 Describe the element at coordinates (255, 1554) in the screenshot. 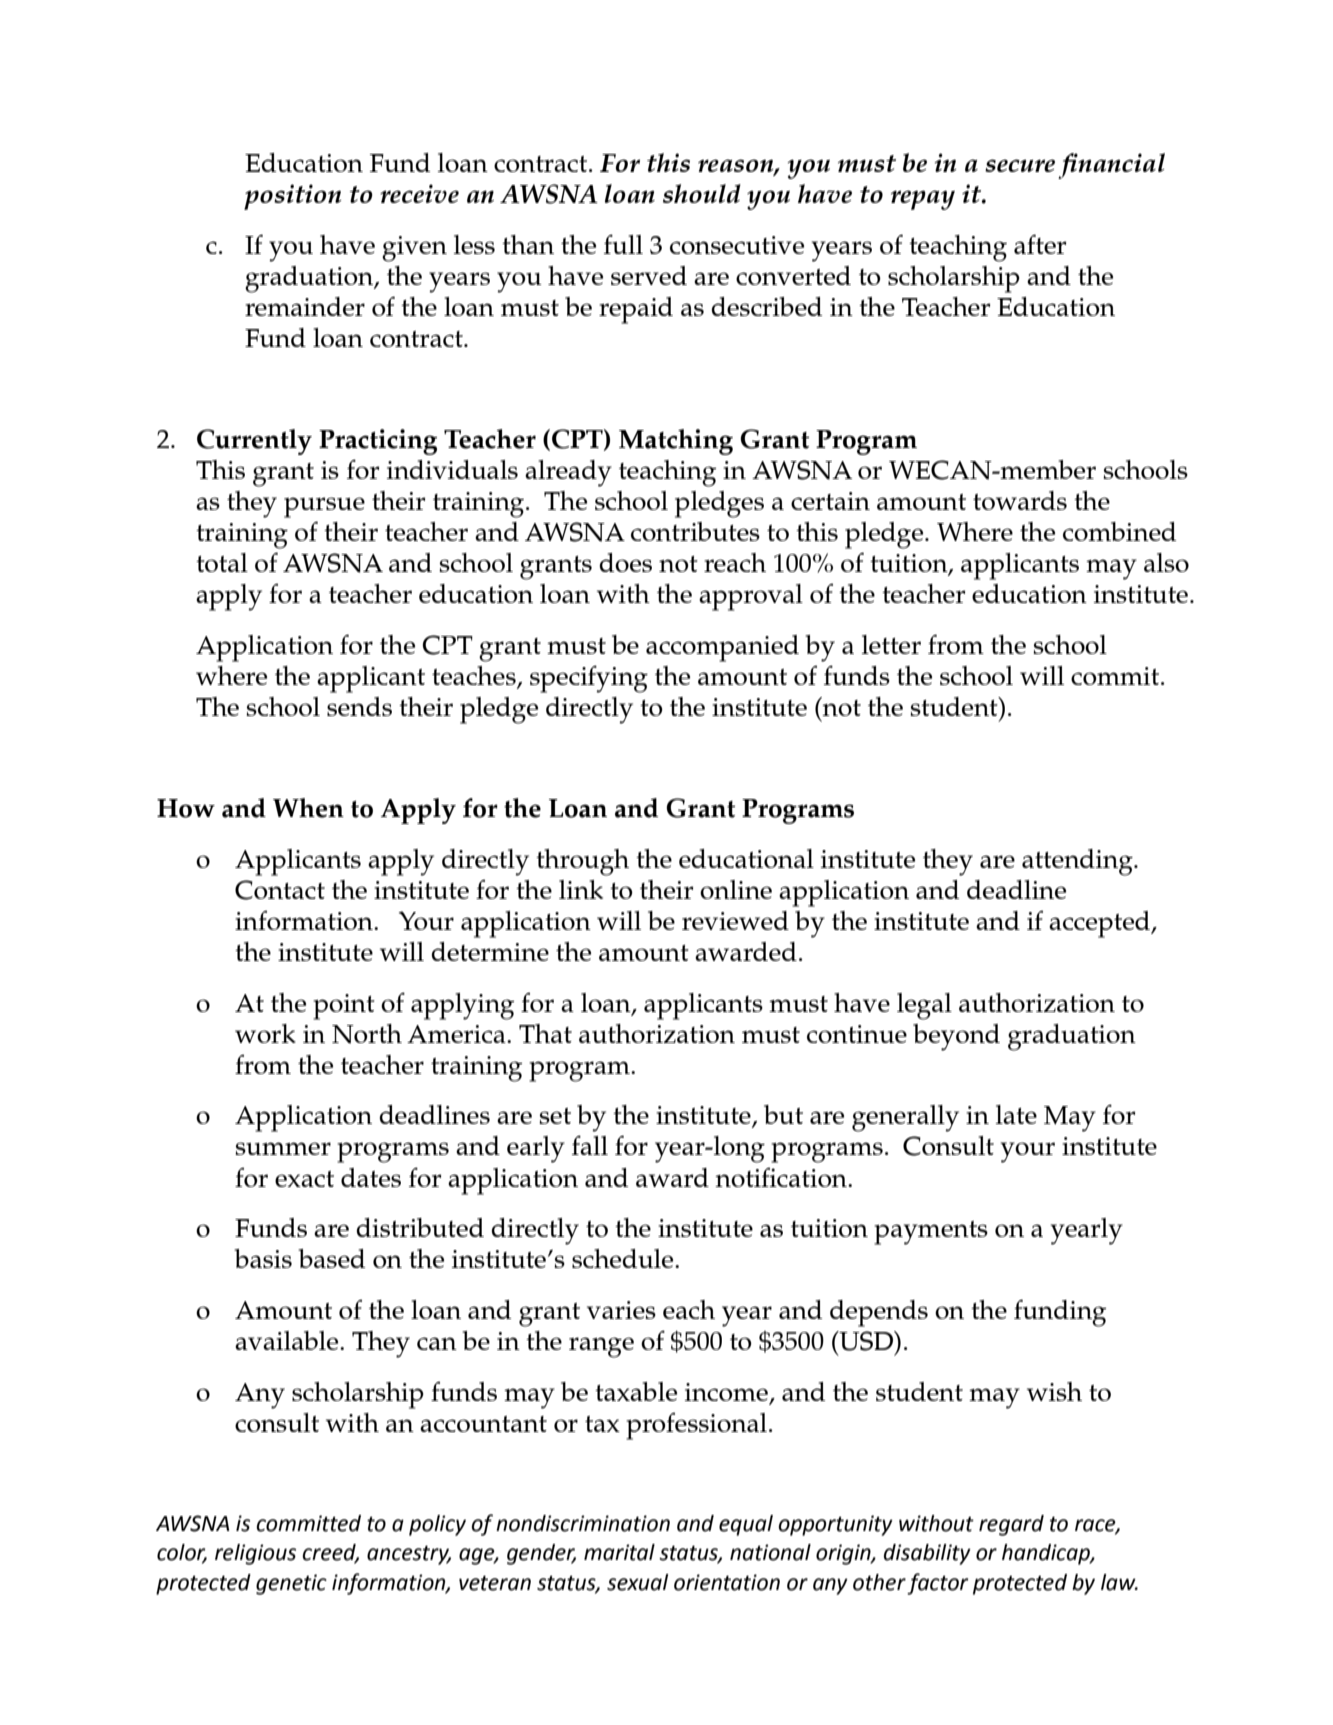

I see `religious` at that location.
